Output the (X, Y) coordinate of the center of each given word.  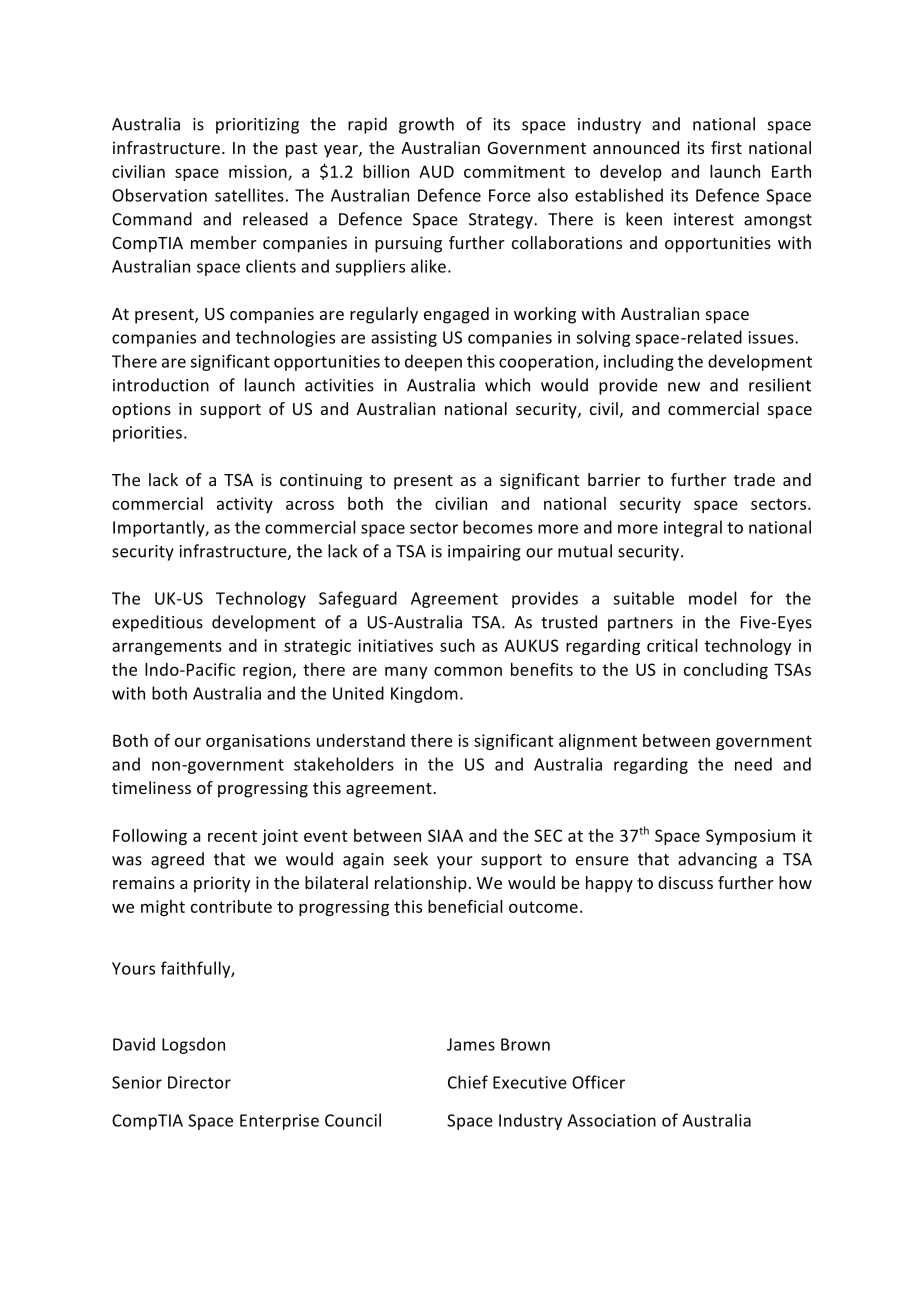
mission (259, 172)
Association (611, 1120)
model (713, 598)
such (457, 645)
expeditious (157, 623)
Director (199, 1082)
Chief (468, 1082)
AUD (436, 171)
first (726, 147)
